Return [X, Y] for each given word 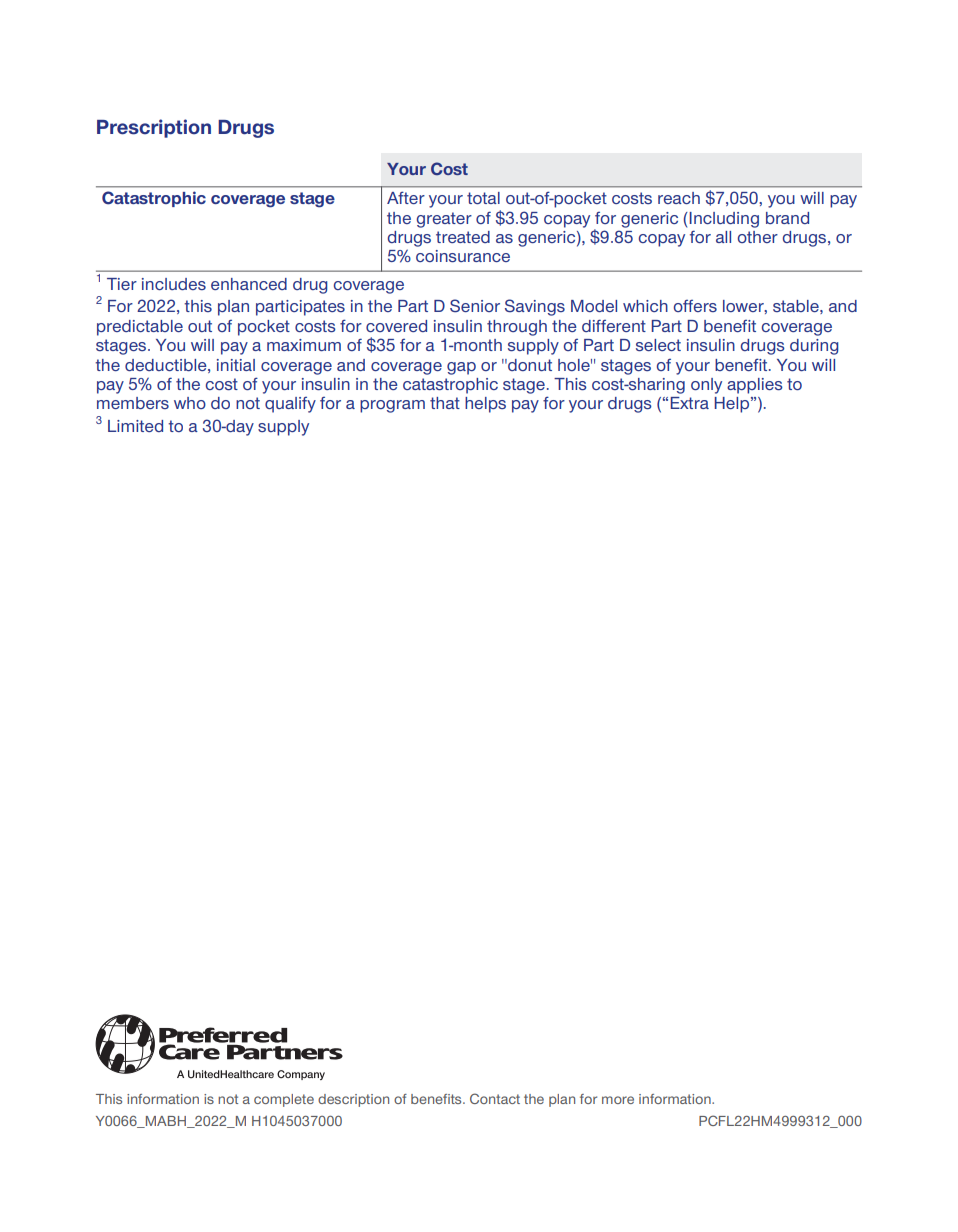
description [353, 1100]
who [190, 403]
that [445, 403]
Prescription [154, 128]
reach [679, 198]
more [618, 1100]
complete [284, 1100]
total [483, 198]
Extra [689, 403]
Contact [495, 1098]
